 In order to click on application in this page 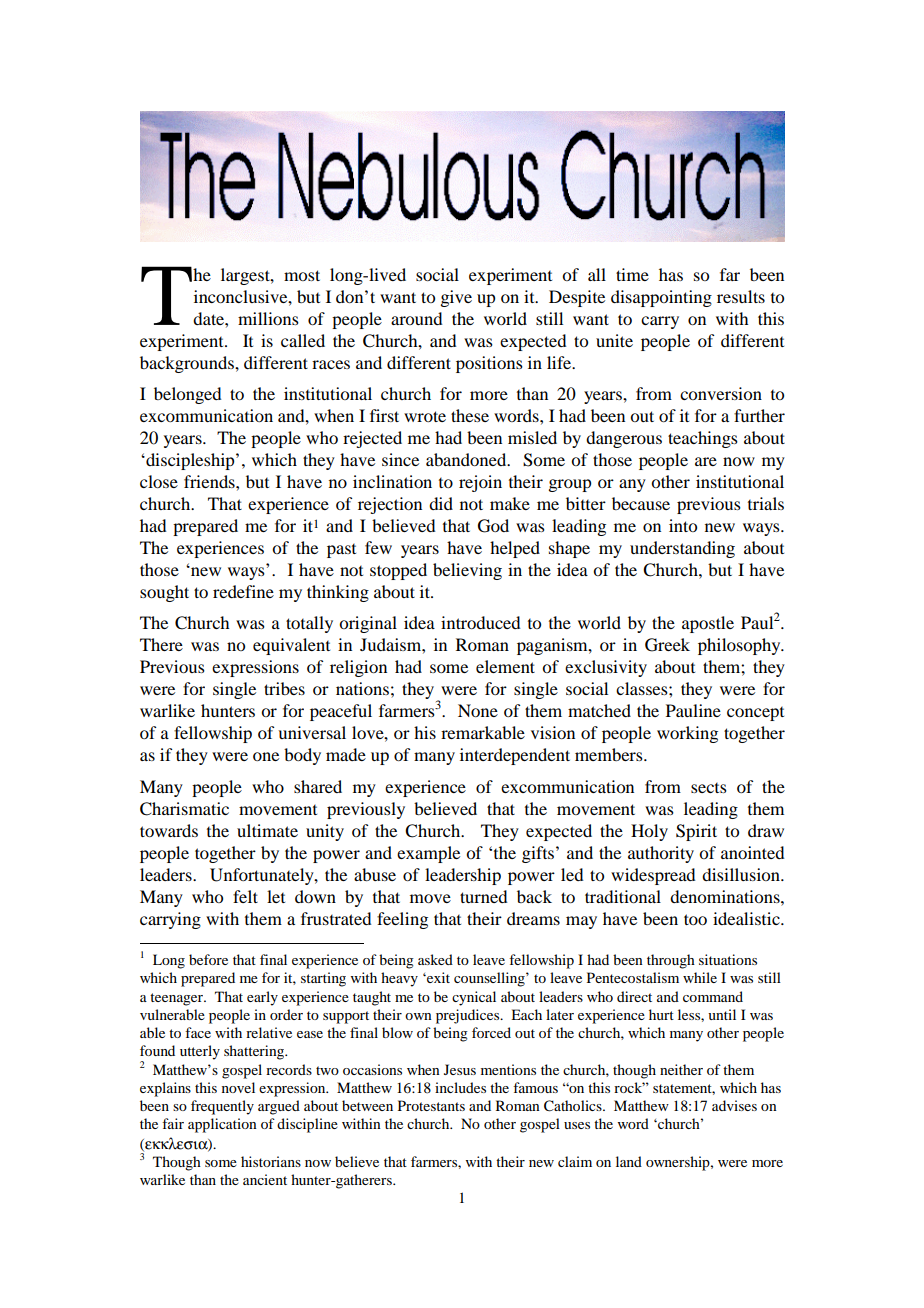, I will do `click(222, 1125)`.
